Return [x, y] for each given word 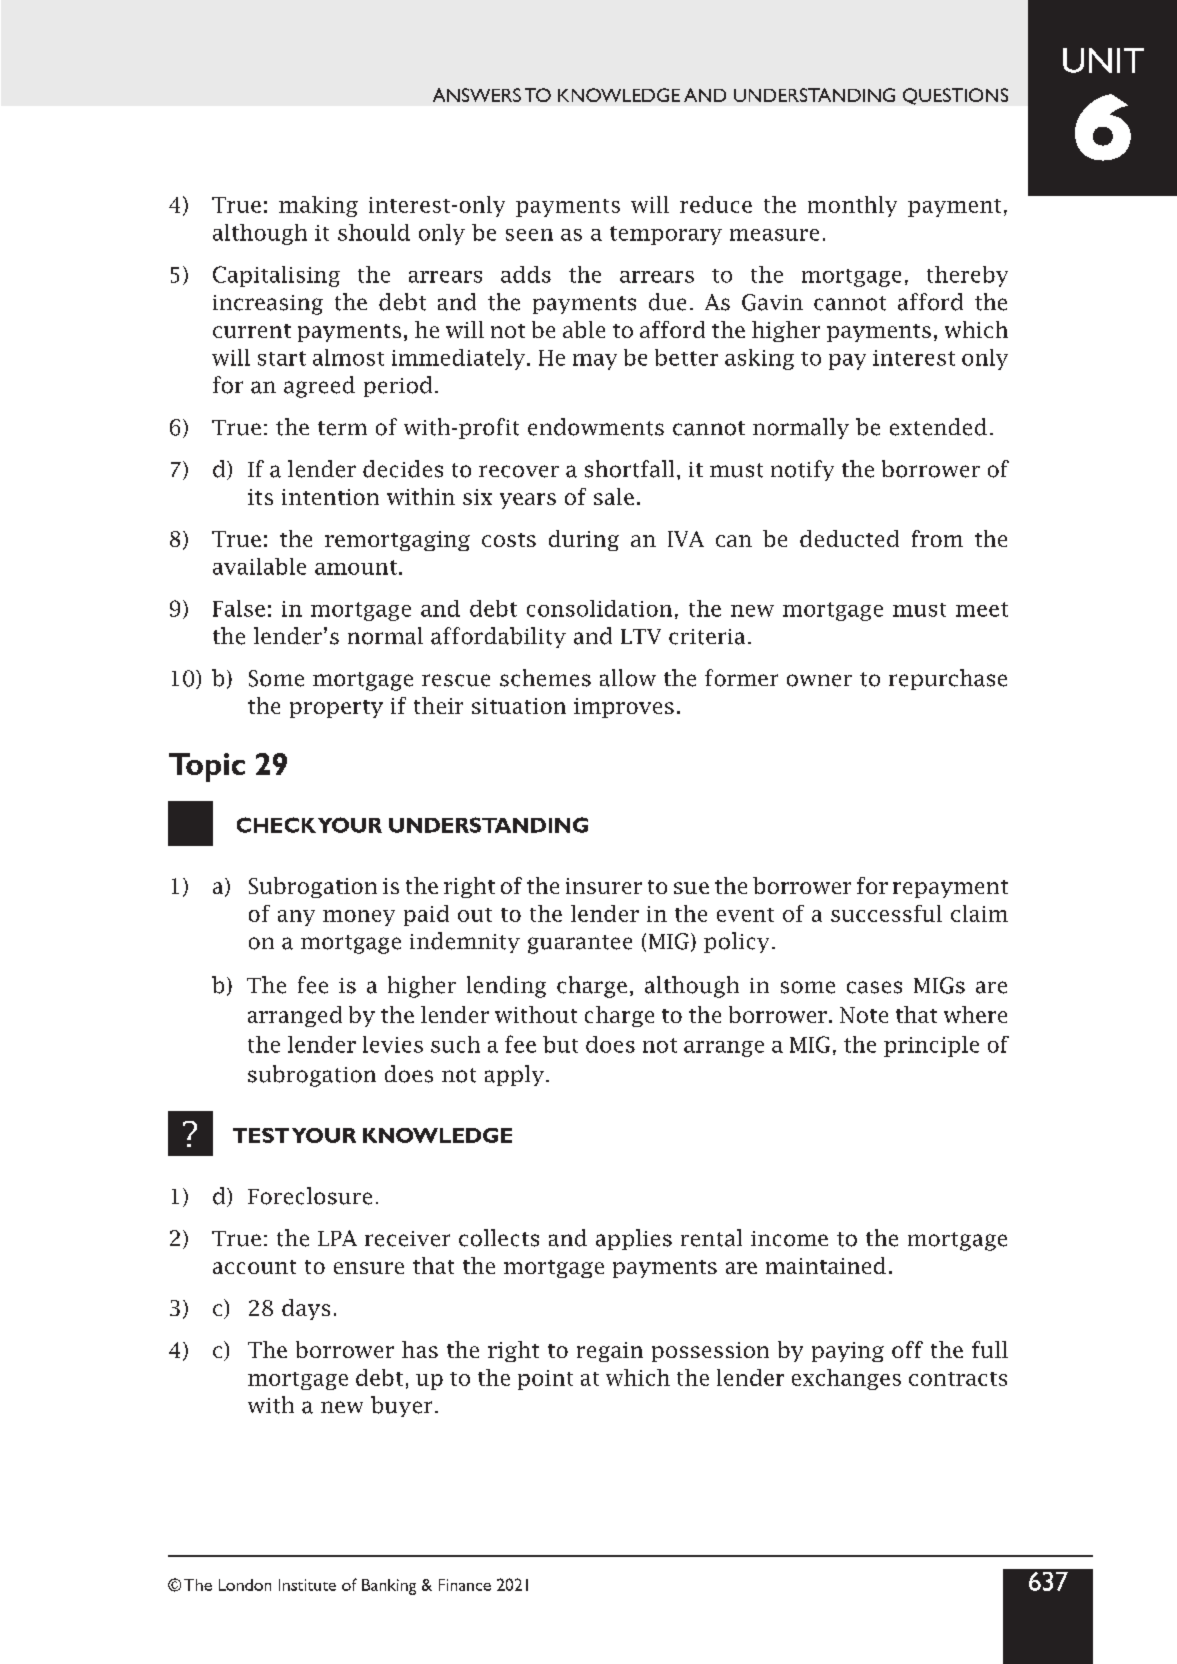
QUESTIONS [955, 96]
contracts [958, 1379]
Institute [307, 1585]
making [318, 206]
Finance [465, 1585]
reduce [716, 204]
